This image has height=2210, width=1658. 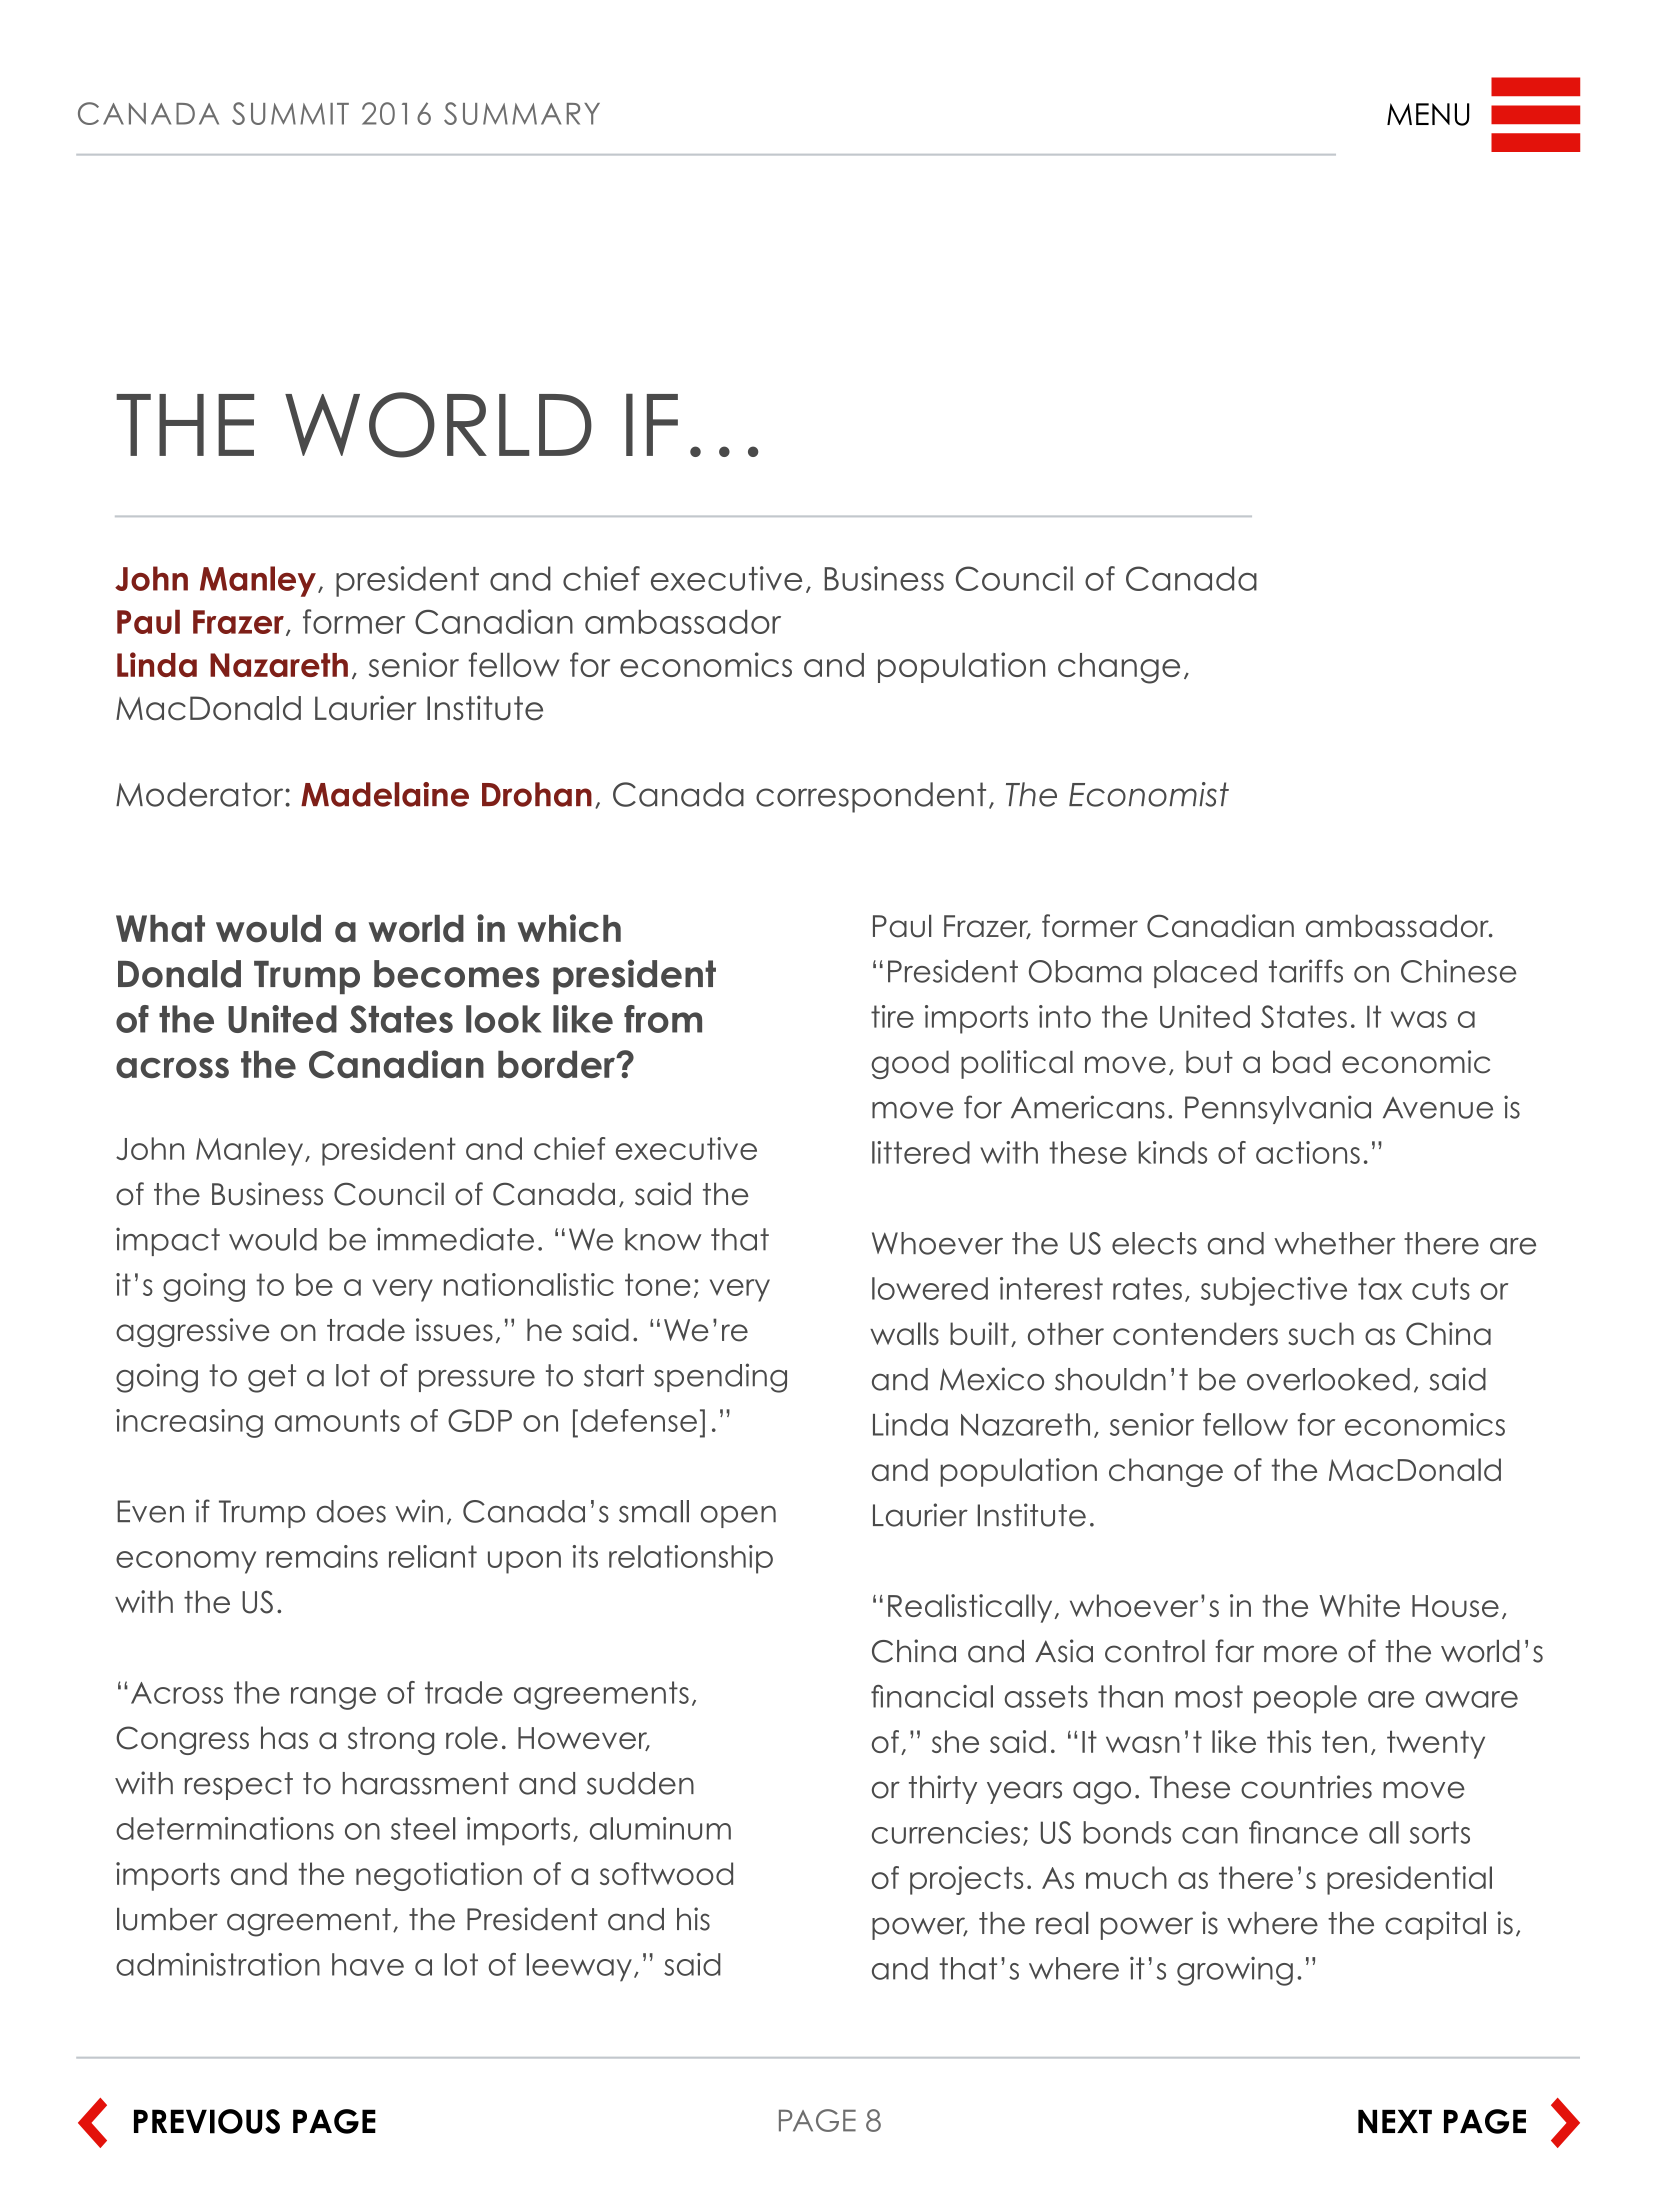 What do you see at coordinates (921, 1152) in the image?
I see `littered` at bounding box center [921, 1152].
